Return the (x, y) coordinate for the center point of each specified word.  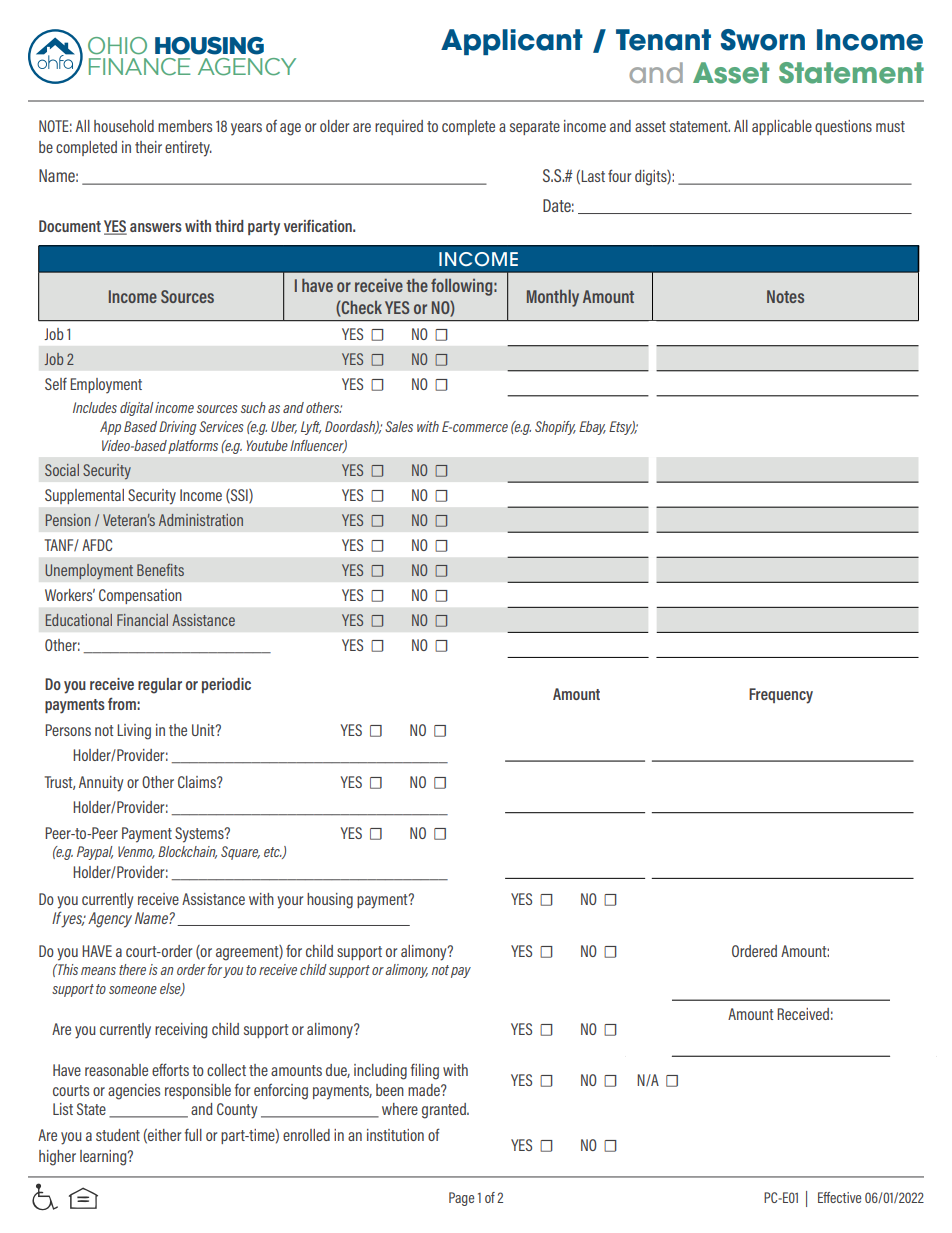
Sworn (763, 40)
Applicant (512, 42)
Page (461, 1199)
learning (104, 1158)
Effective (839, 1197)
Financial (142, 620)
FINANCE (139, 67)
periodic (226, 685)
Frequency (781, 696)
